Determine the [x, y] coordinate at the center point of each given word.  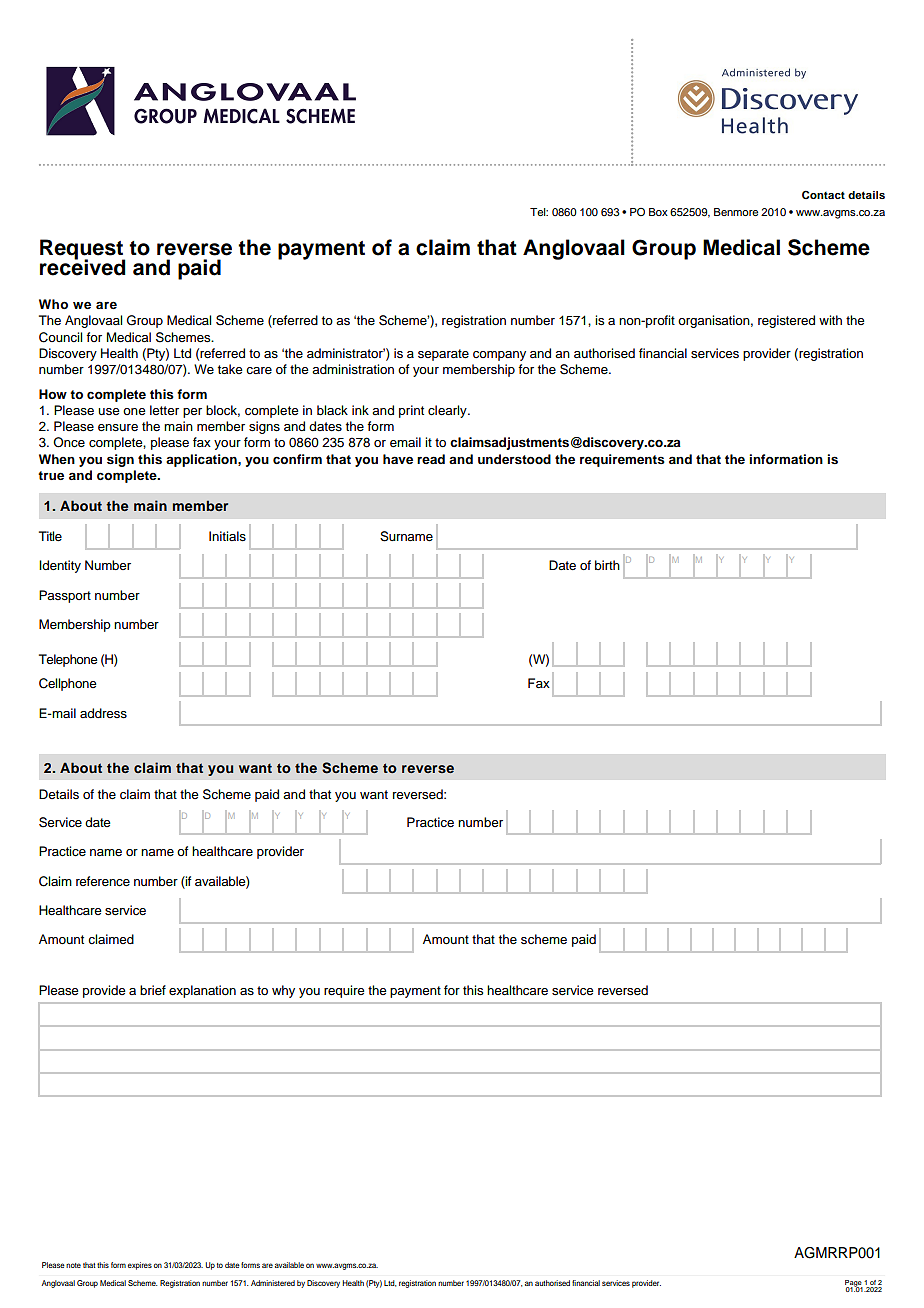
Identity [60, 566]
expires [140, 1266]
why [283, 991]
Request [83, 250]
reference [103, 881]
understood [514, 459]
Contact [823, 194]
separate [443, 355]
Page [854, 1284]
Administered [273, 1283]
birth [607, 565]
